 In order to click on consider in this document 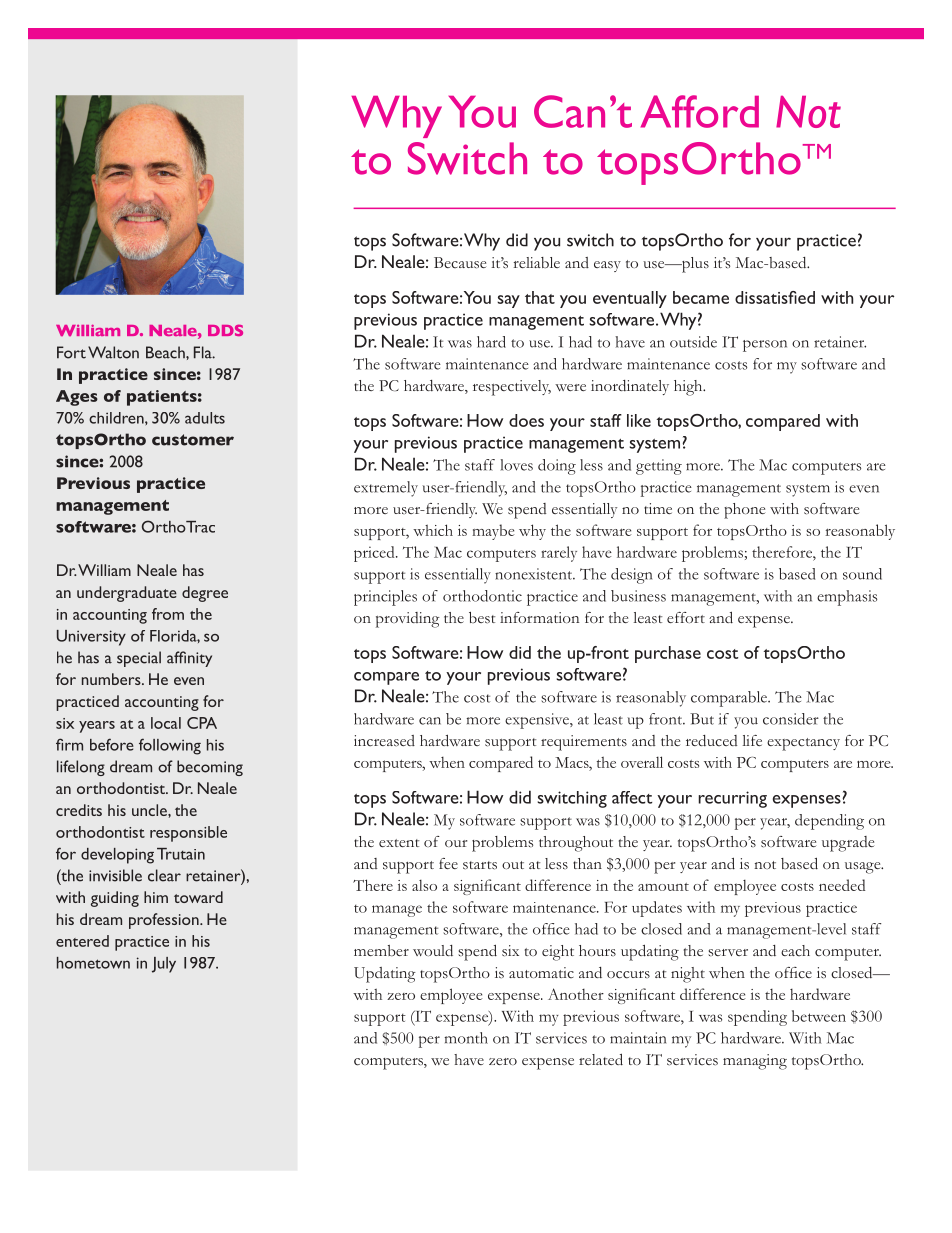, I will do `click(791, 719)`.
